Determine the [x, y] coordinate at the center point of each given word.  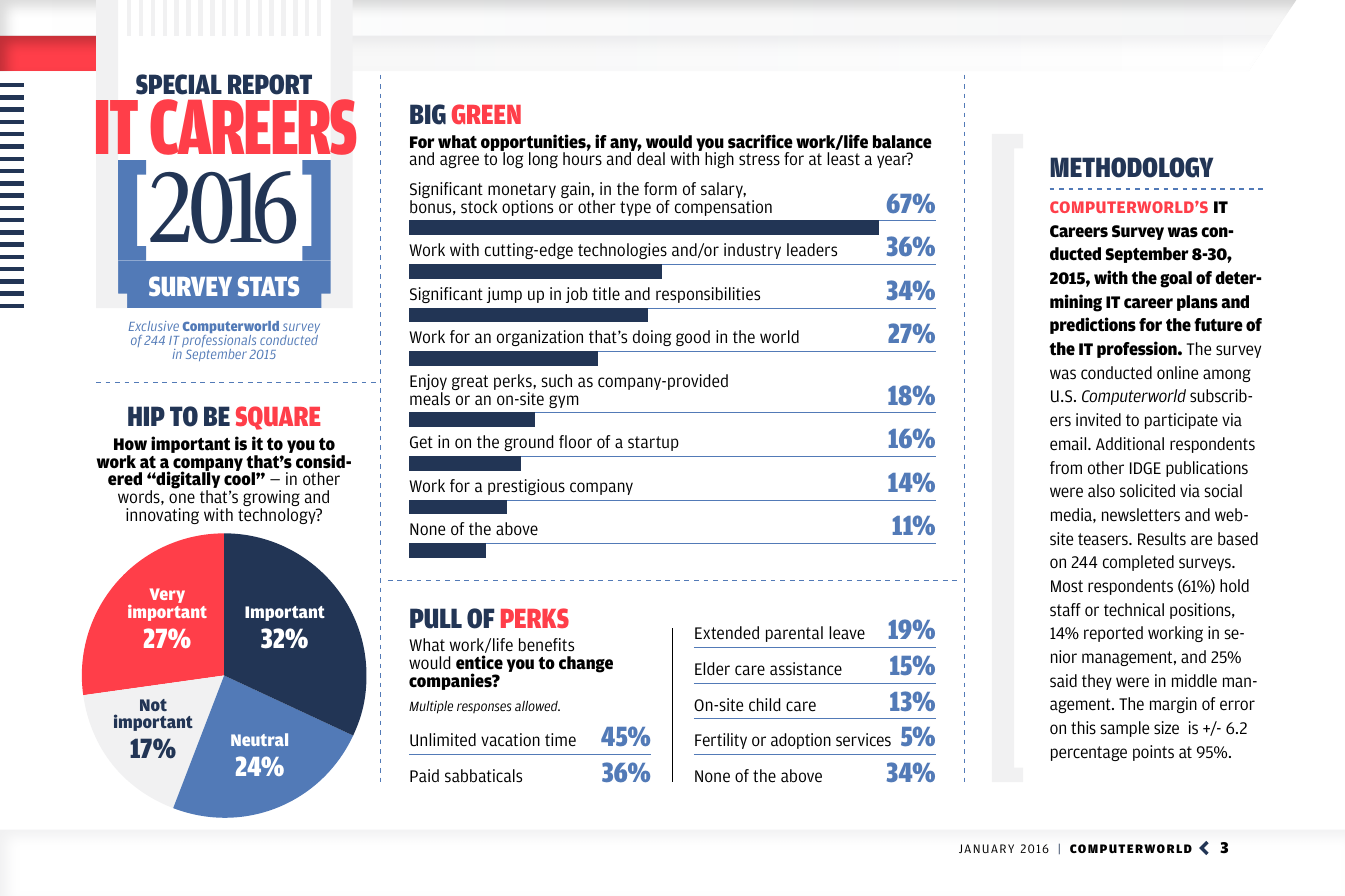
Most [1067, 586]
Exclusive [154, 326]
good [693, 338]
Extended [727, 633]
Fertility [721, 741]
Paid [424, 775]
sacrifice [760, 141]
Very [167, 595]
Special [179, 84]
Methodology [1131, 167]
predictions [1093, 325]
